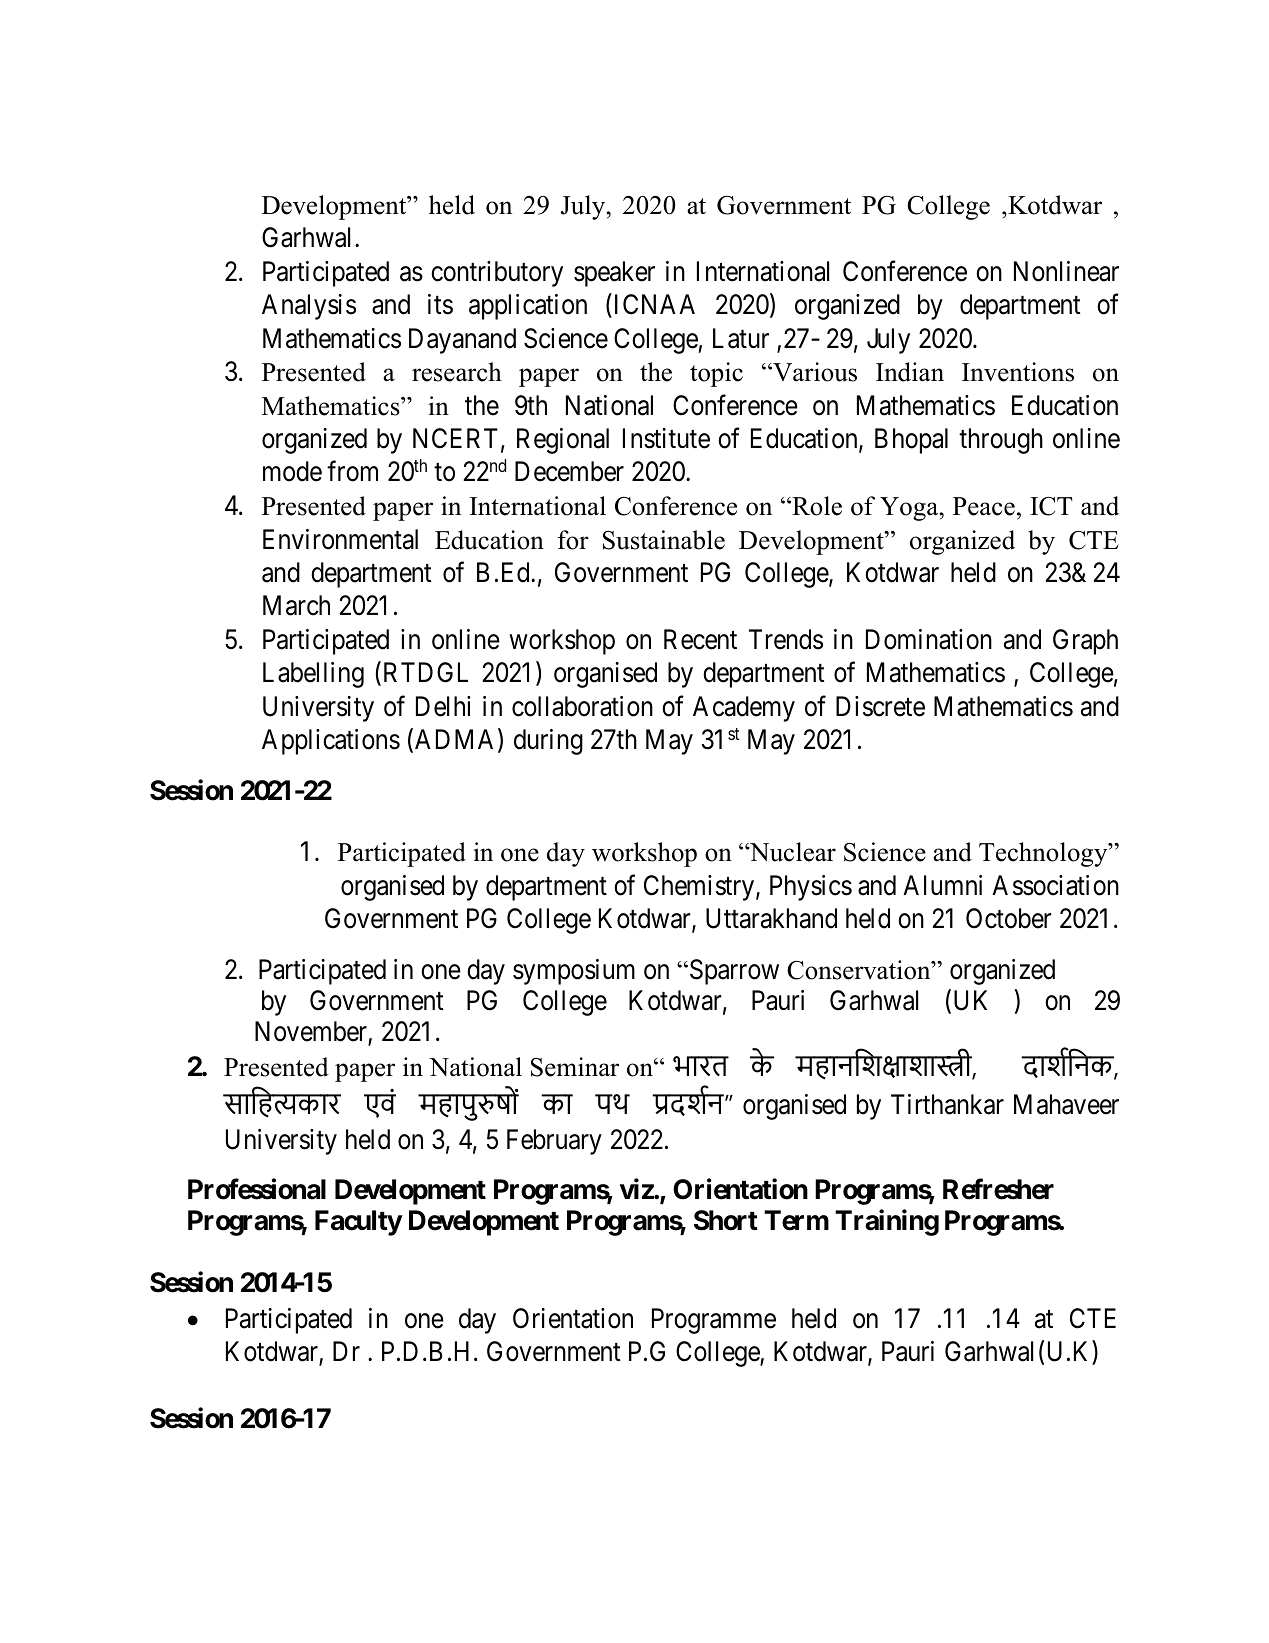  I want to click on speaker, so click(614, 274).
